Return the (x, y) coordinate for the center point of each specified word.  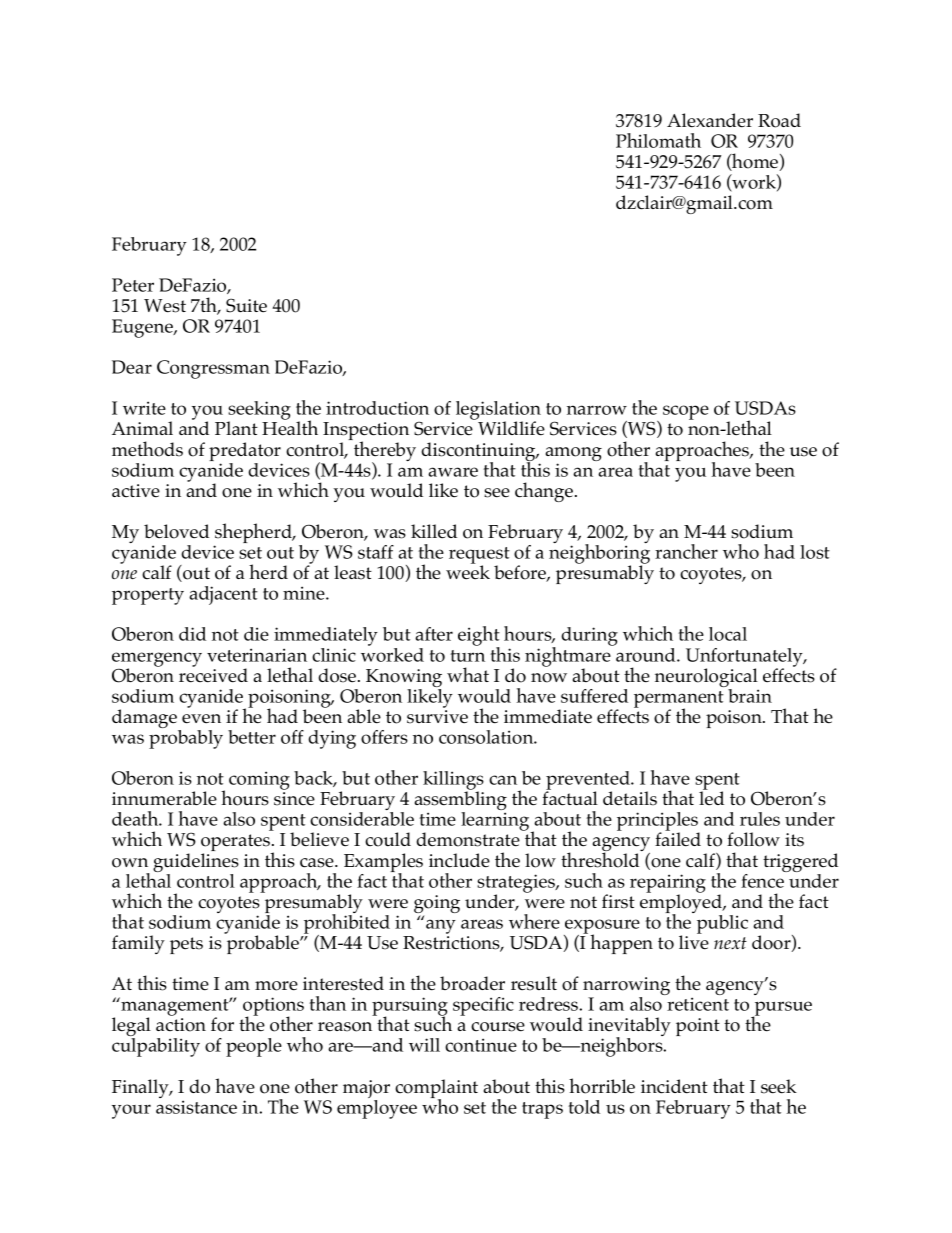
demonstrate (469, 838)
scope (686, 412)
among (574, 455)
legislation (498, 412)
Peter (133, 285)
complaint (436, 1090)
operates (237, 844)
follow (753, 839)
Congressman (213, 369)
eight (479, 637)
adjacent (223, 595)
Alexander (710, 120)
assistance (196, 1107)
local (728, 634)
